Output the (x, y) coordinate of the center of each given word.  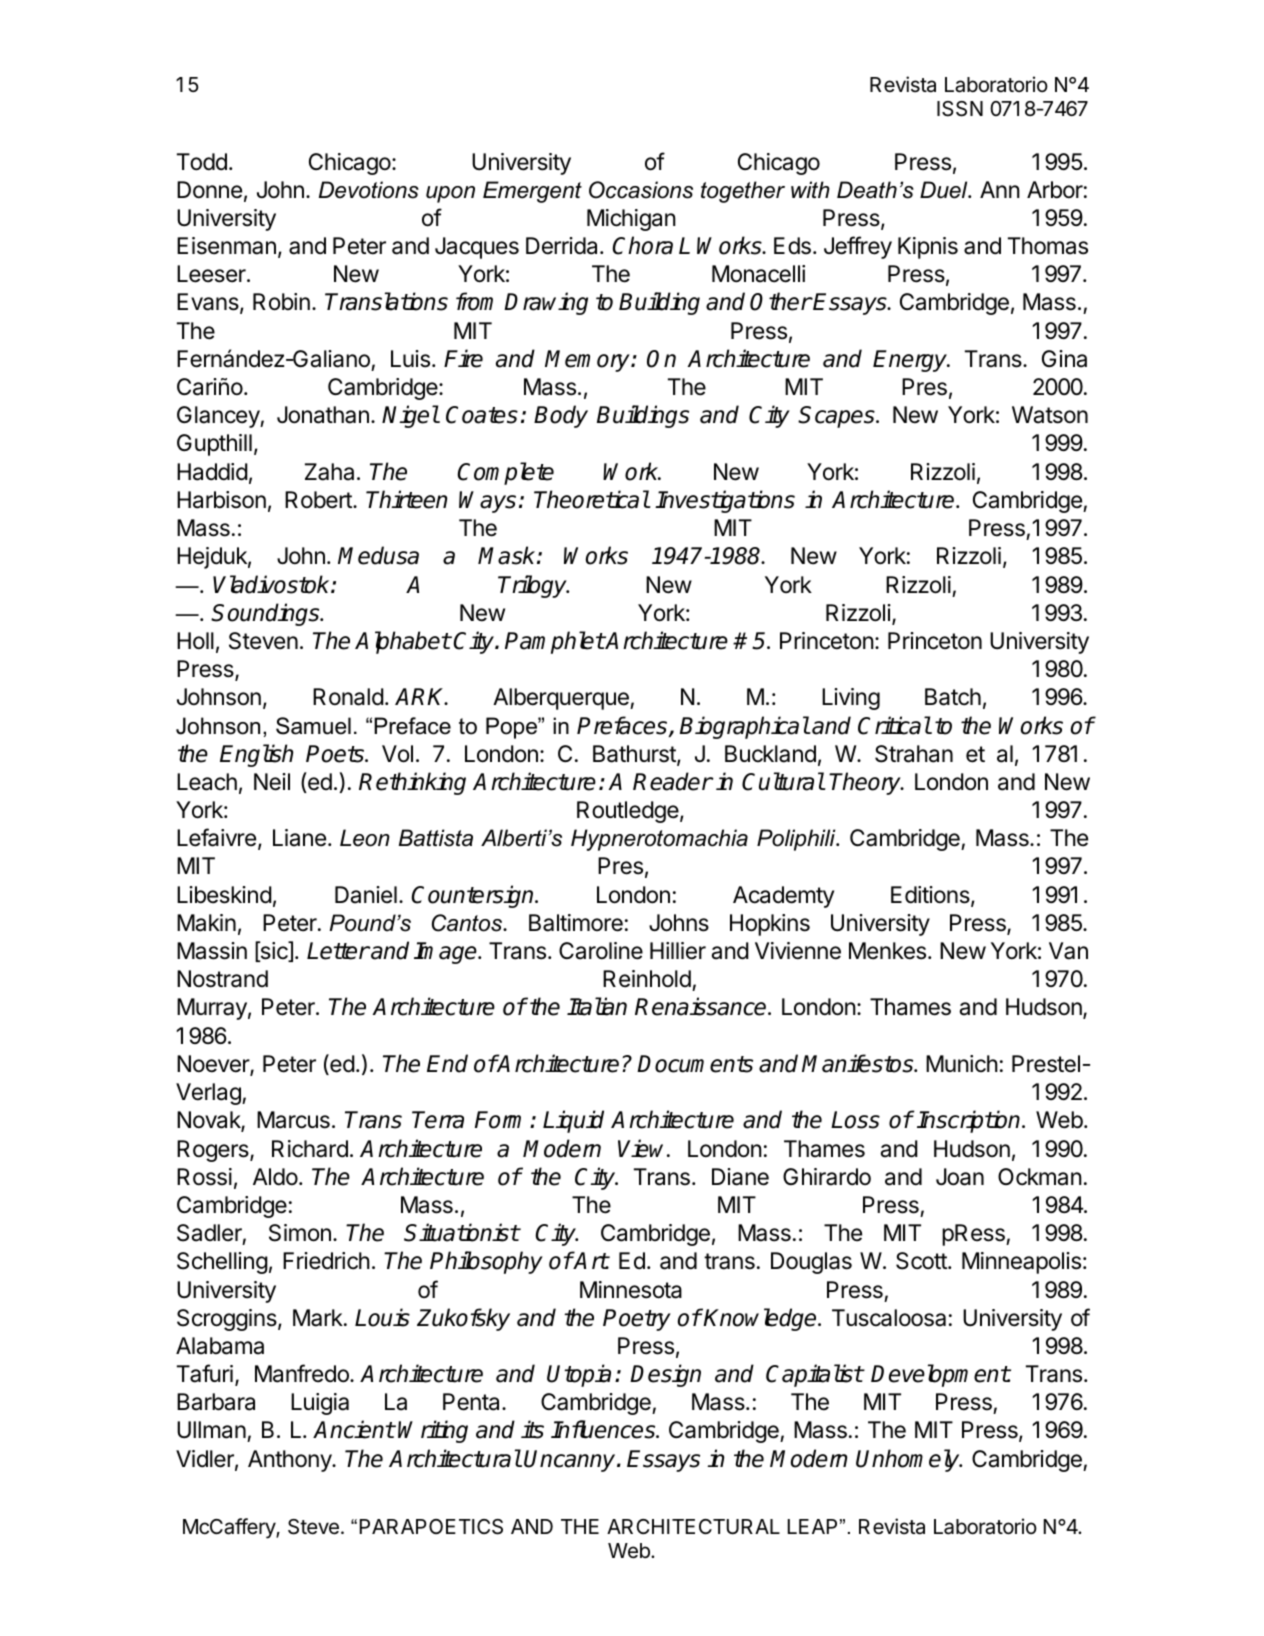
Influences (604, 1429)
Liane (299, 838)
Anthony (290, 1461)
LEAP (812, 1526)
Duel (945, 190)
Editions (931, 896)
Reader (672, 781)
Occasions (641, 190)
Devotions (369, 190)
